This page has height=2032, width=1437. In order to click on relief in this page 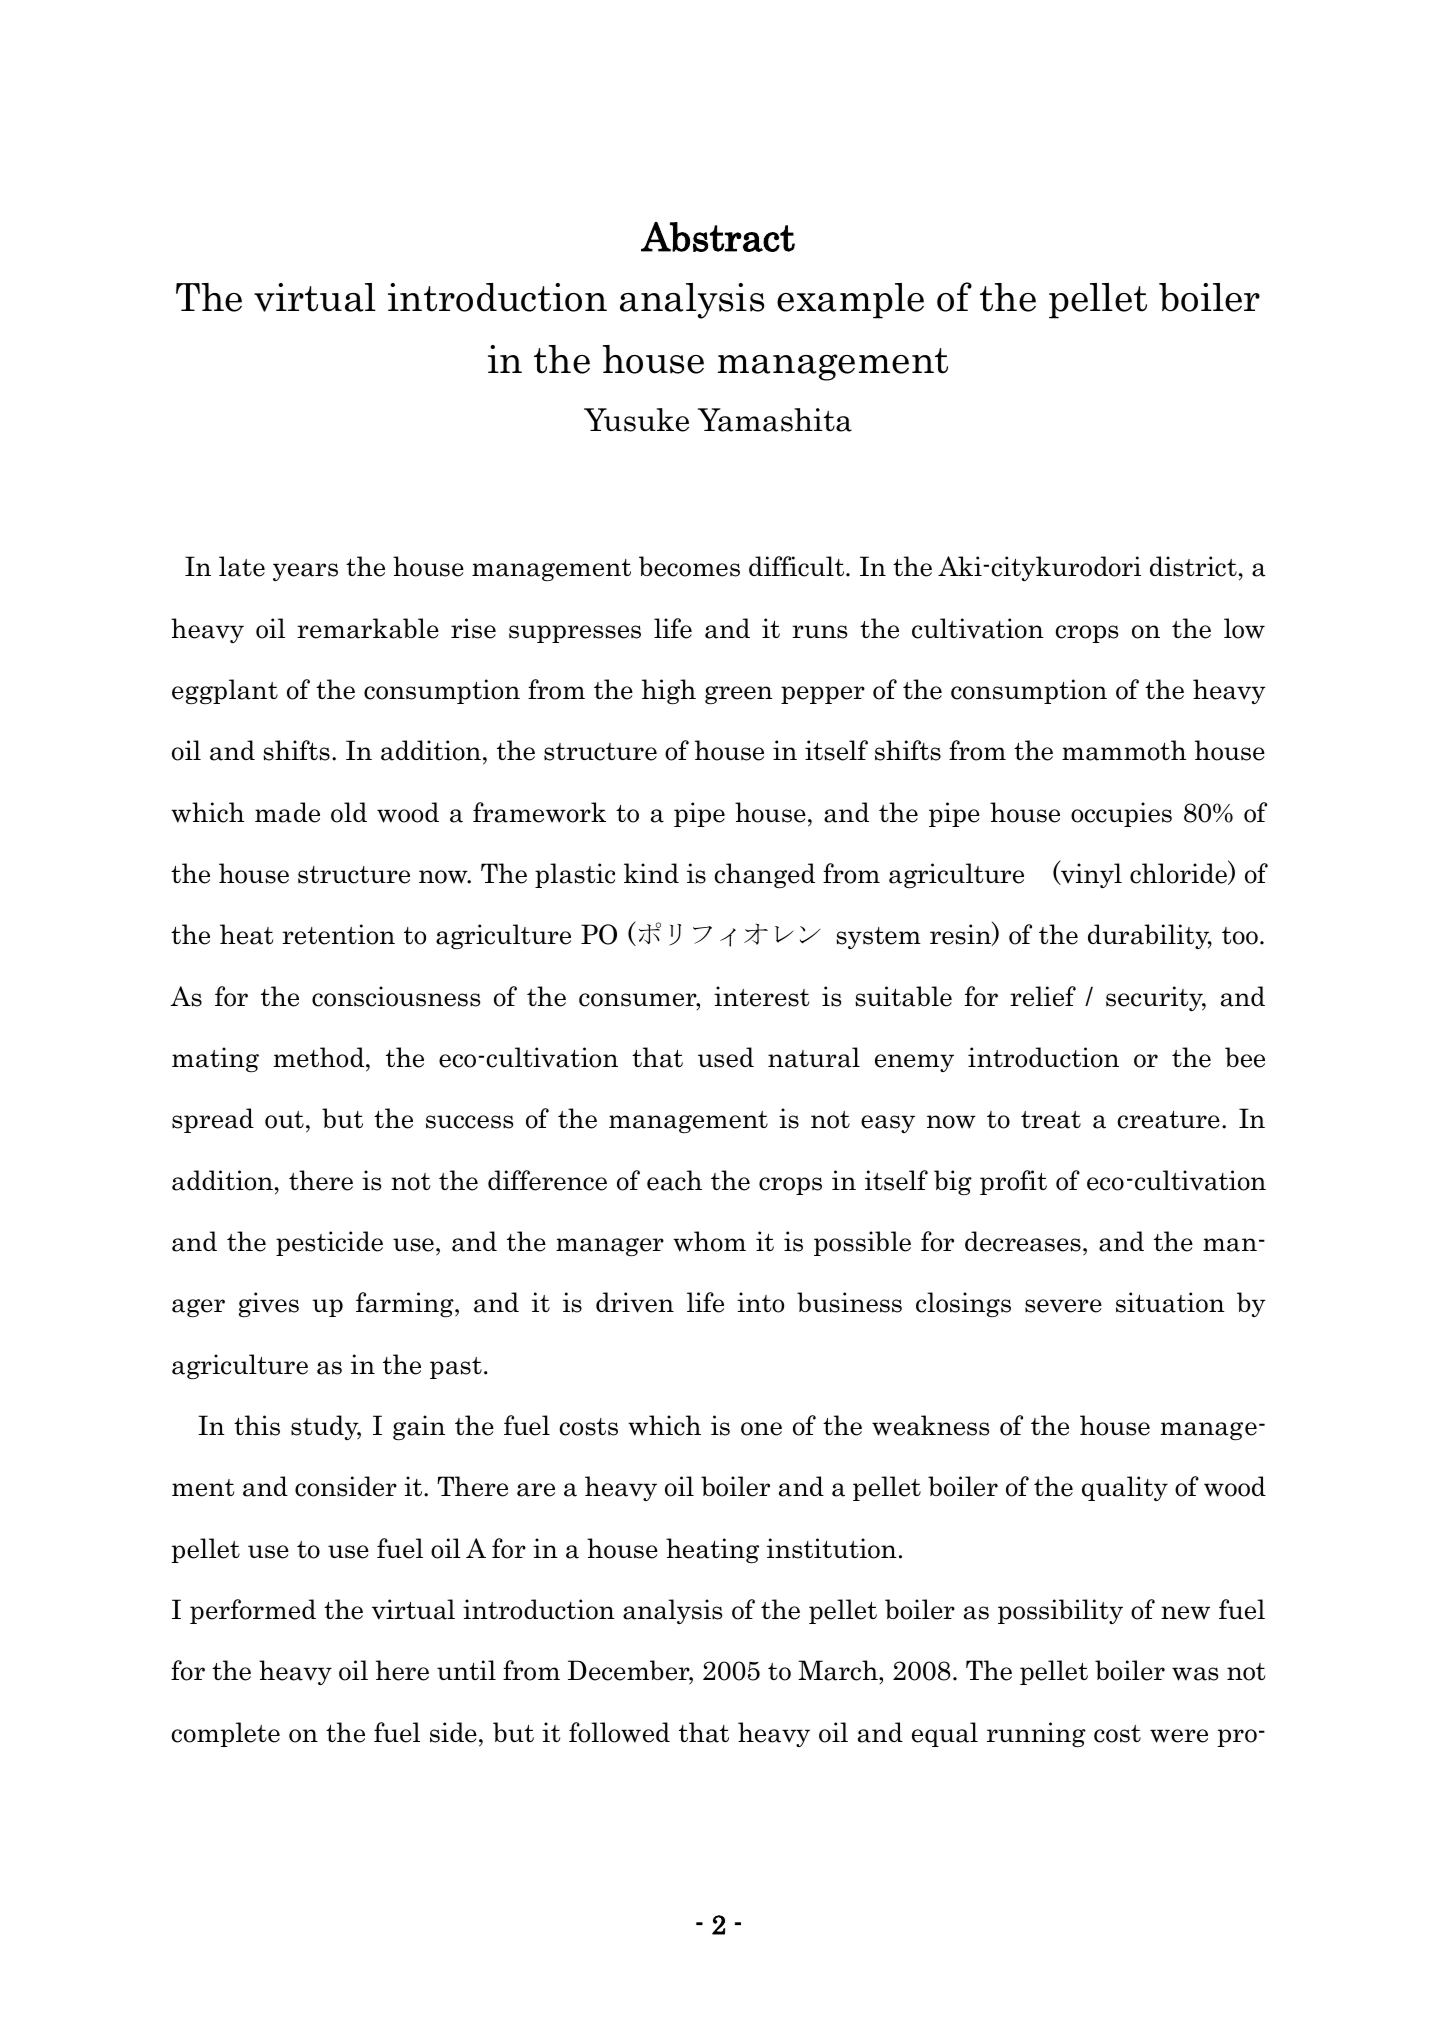, I will do `click(1043, 996)`.
